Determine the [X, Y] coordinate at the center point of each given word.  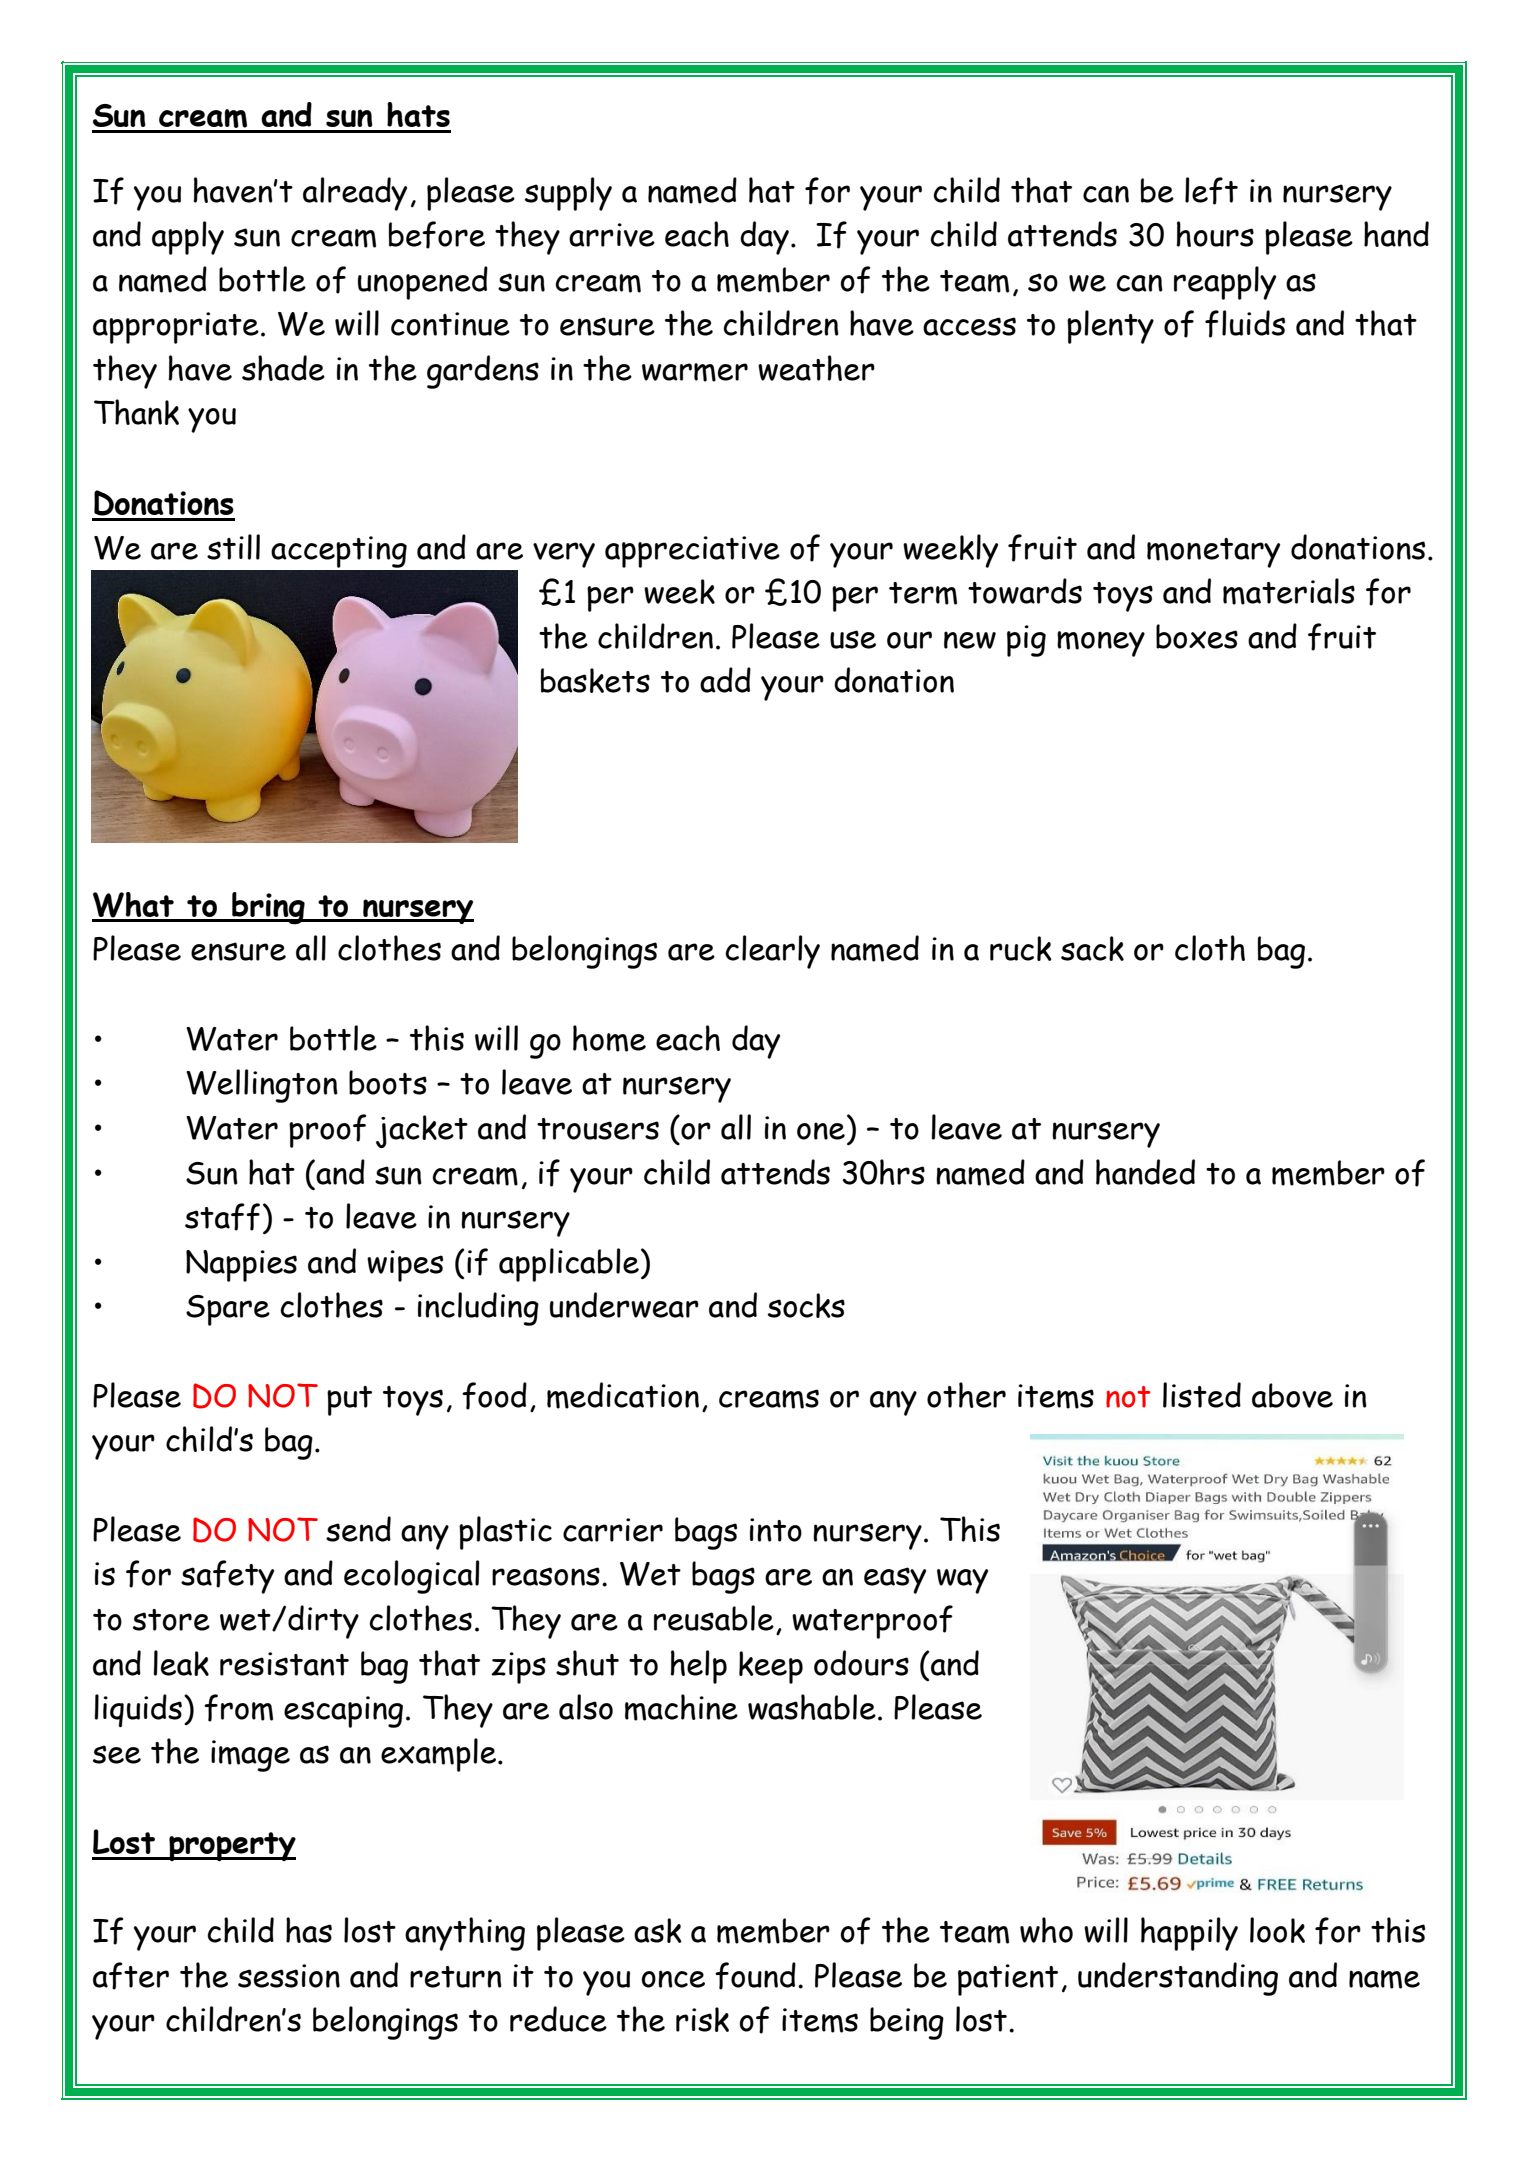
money [1101, 644]
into [776, 1530]
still [233, 547]
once [673, 1979]
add [725, 680]
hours [1215, 234]
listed [1202, 1395]
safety [227, 1577]
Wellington [262, 1086]
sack [1092, 948]
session [289, 1976]
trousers [598, 1129]
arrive [612, 235]
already [355, 194]
